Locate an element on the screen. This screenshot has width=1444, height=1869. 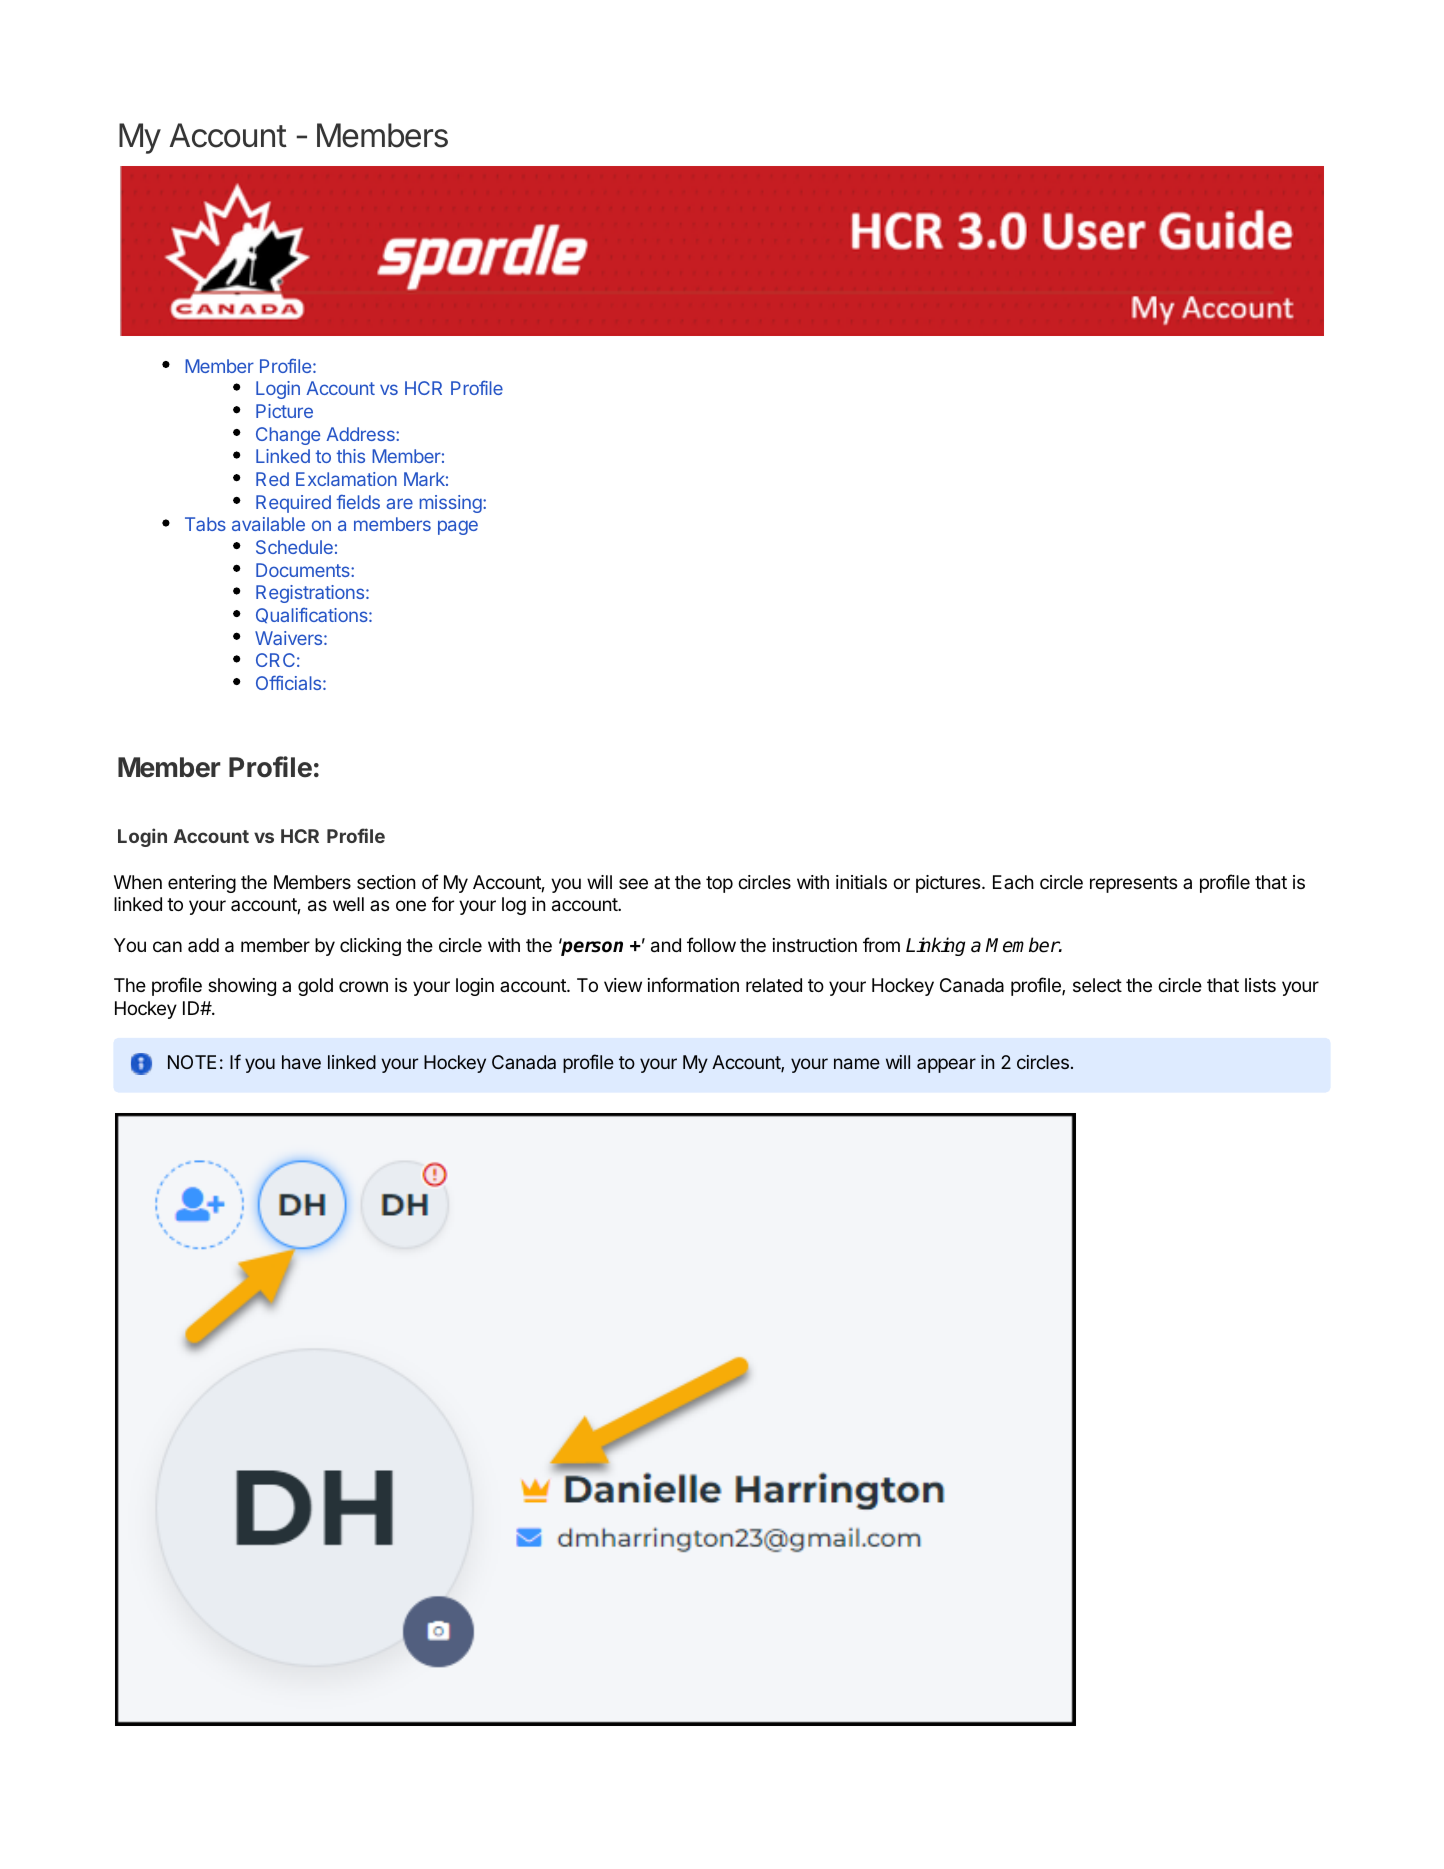
represents is located at coordinates (1133, 884).
